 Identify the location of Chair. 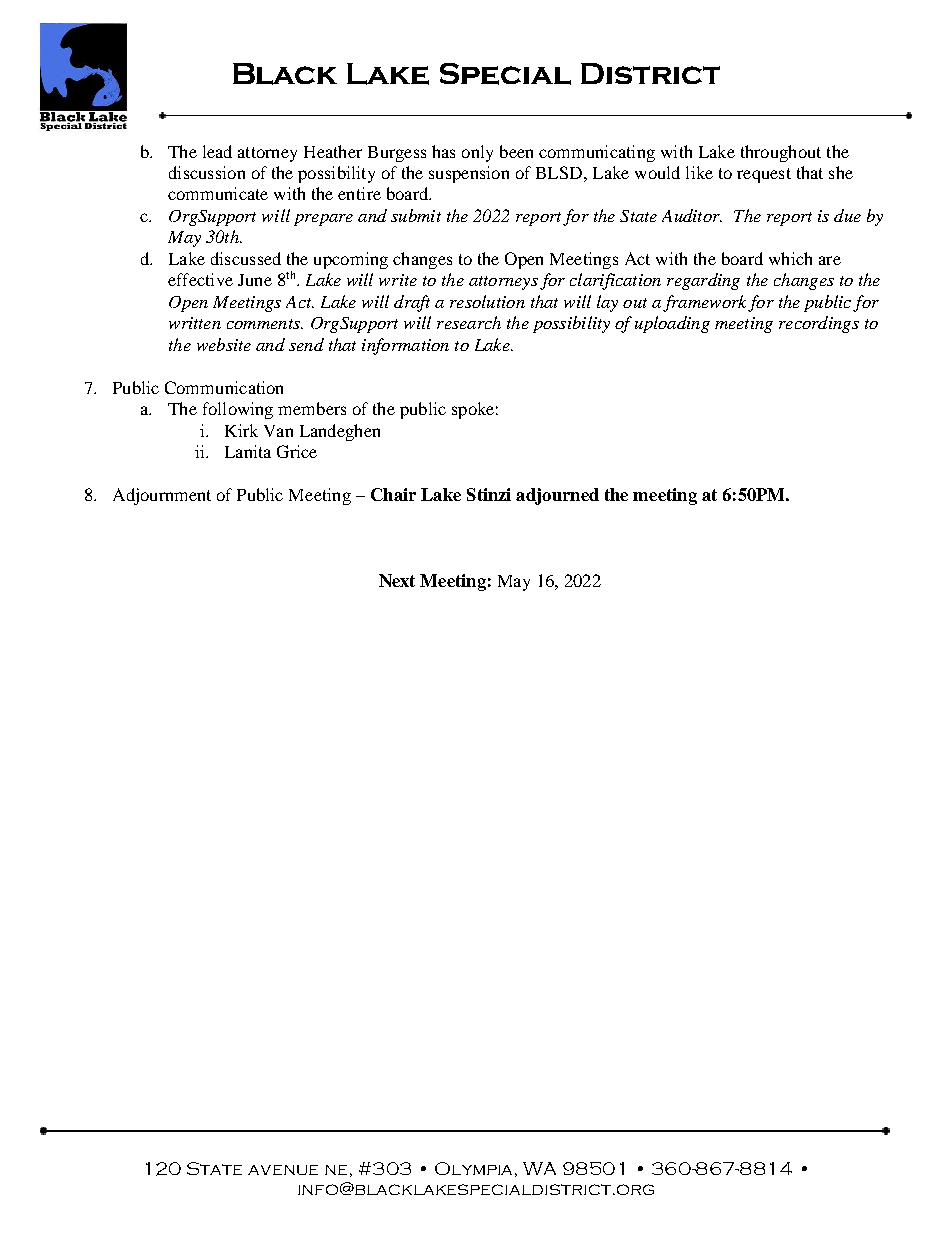
(393, 494).
